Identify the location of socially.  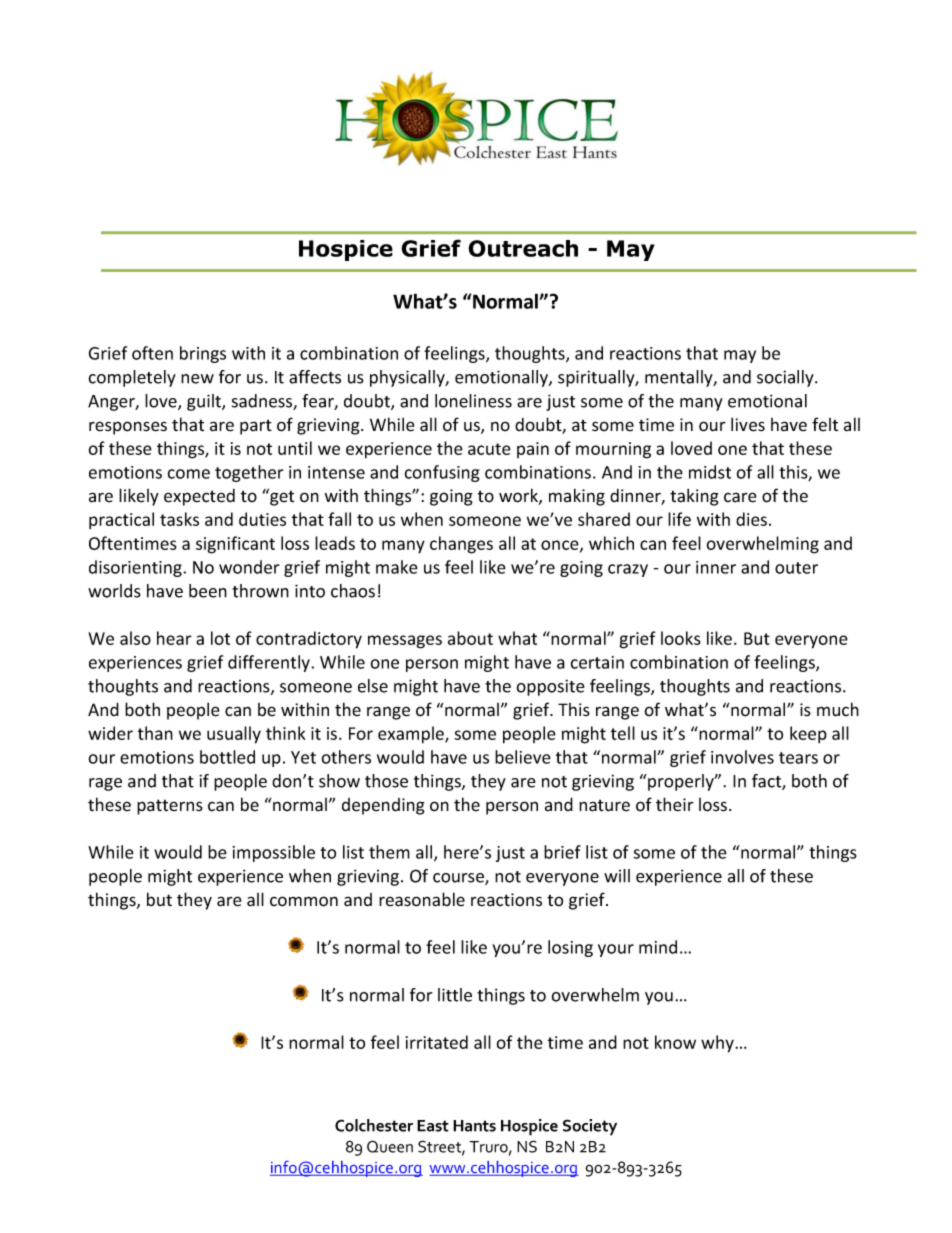
(786, 378).
